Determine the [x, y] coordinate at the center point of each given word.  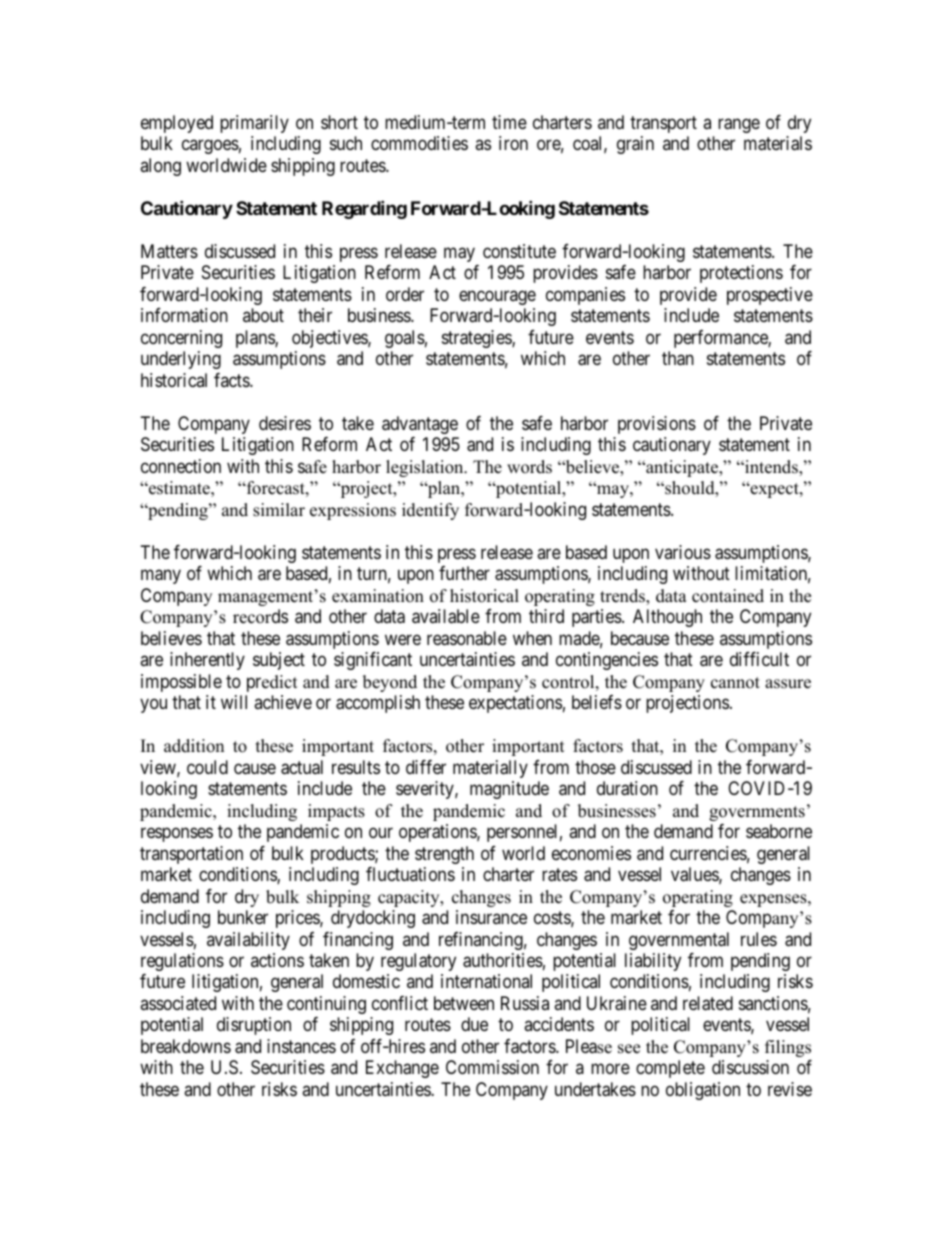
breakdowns [186, 1046]
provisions [657, 425]
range [739, 125]
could [207, 767]
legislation [426, 468]
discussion [750, 1067]
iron [513, 143]
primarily [254, 124]
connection [181, 466]
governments [757, 813]
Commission [492, 1067]
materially [490, 769]
